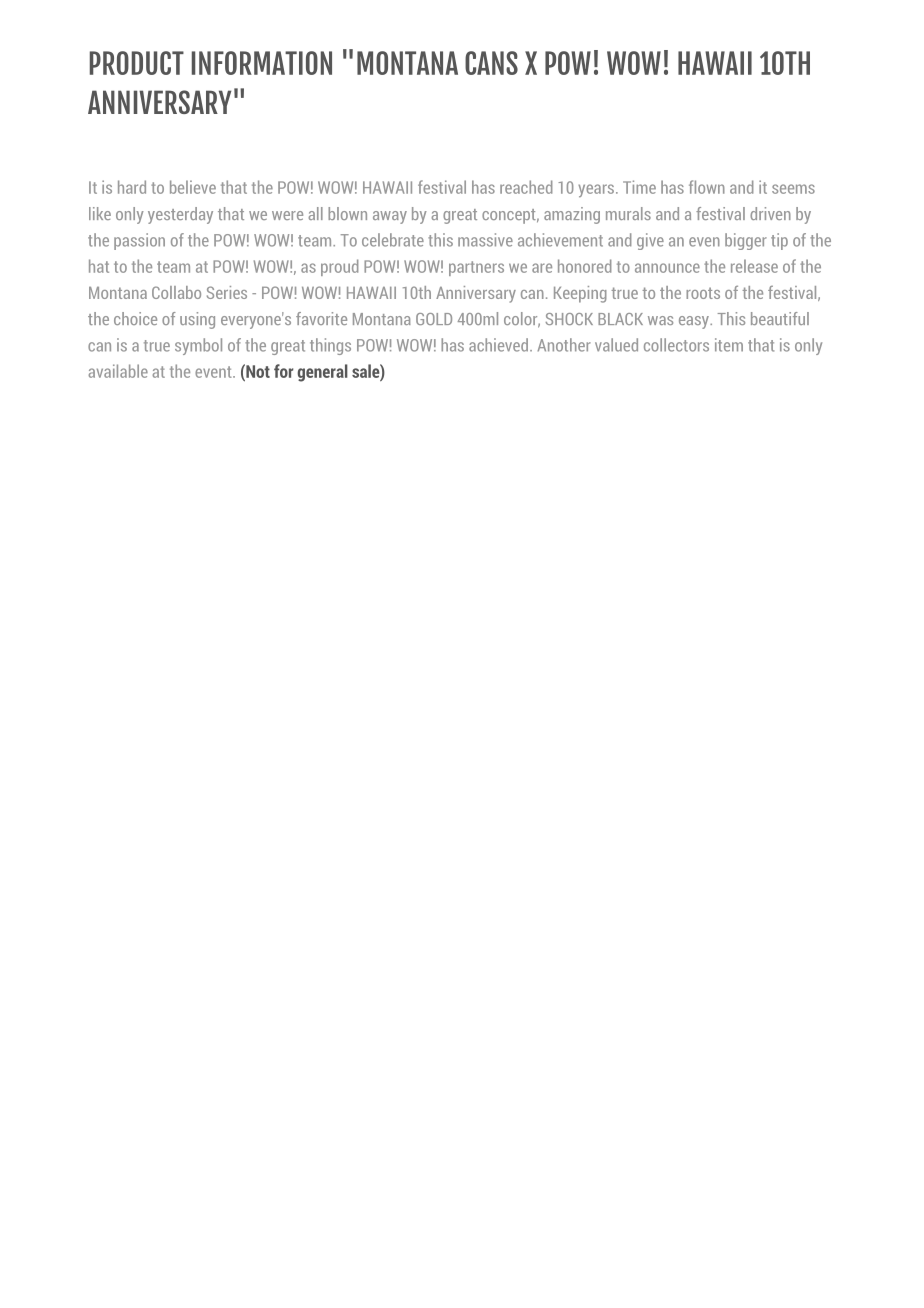  I want to click on yesterday, so click(180, 215).
